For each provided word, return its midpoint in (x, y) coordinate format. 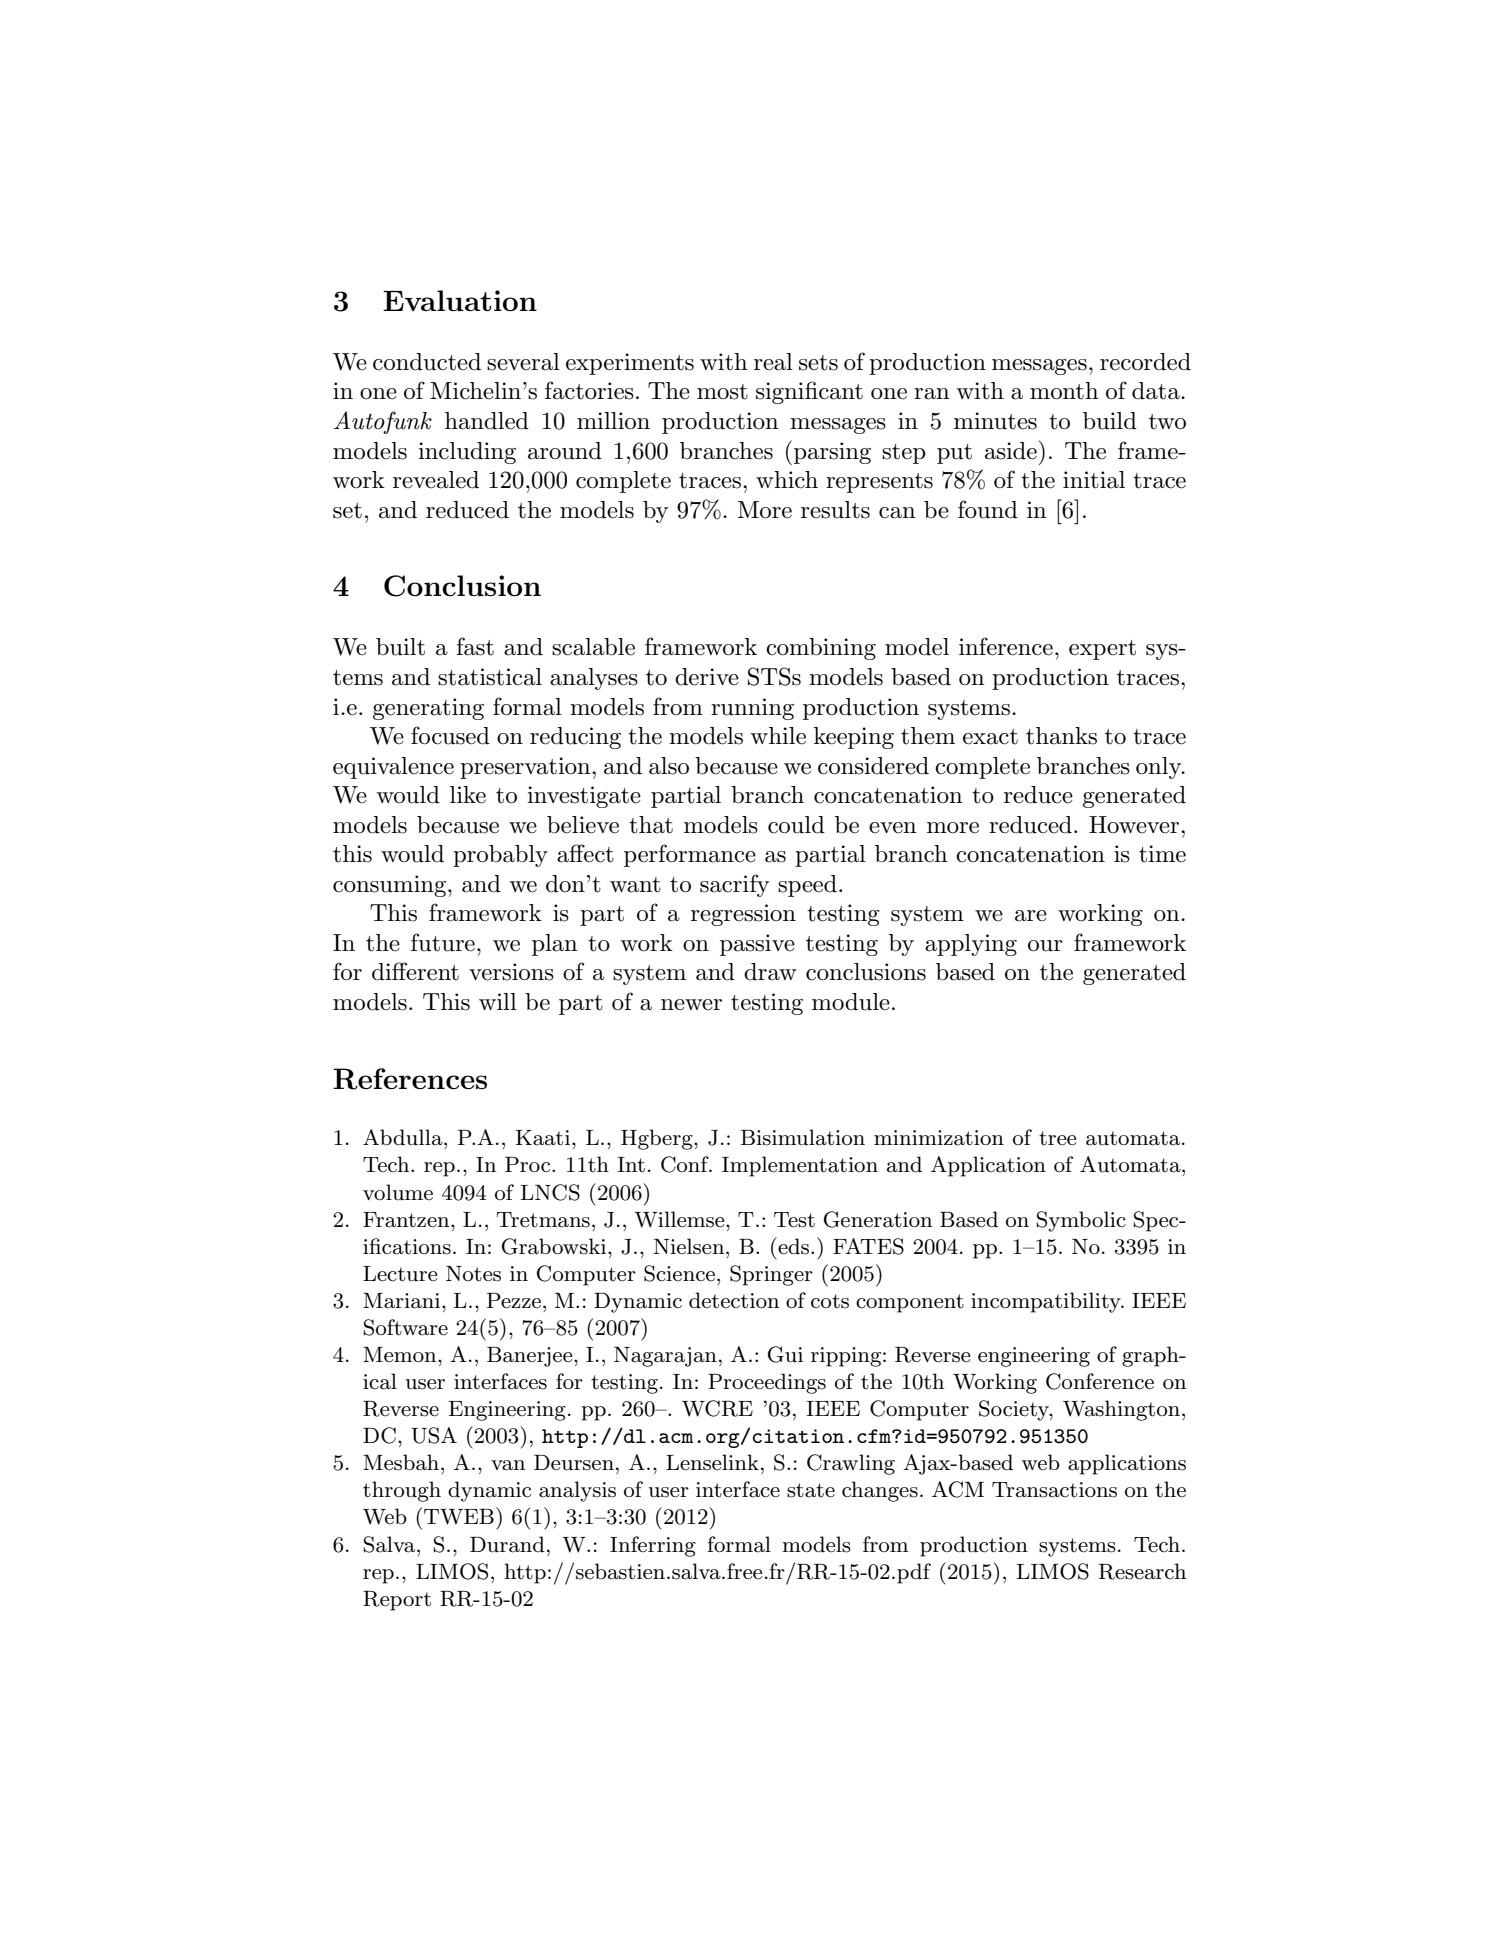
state (811, 1490)
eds (792, 1246)
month (1064, 391)
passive (757, 945)
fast (475, 646)
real (773, 362)
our (1045, 946)
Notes (473, 1274)
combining (821, 649)
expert (1102, 650)
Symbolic (1081, 1221)
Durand (507, 1544)
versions (511, 972)
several (523, 362)
